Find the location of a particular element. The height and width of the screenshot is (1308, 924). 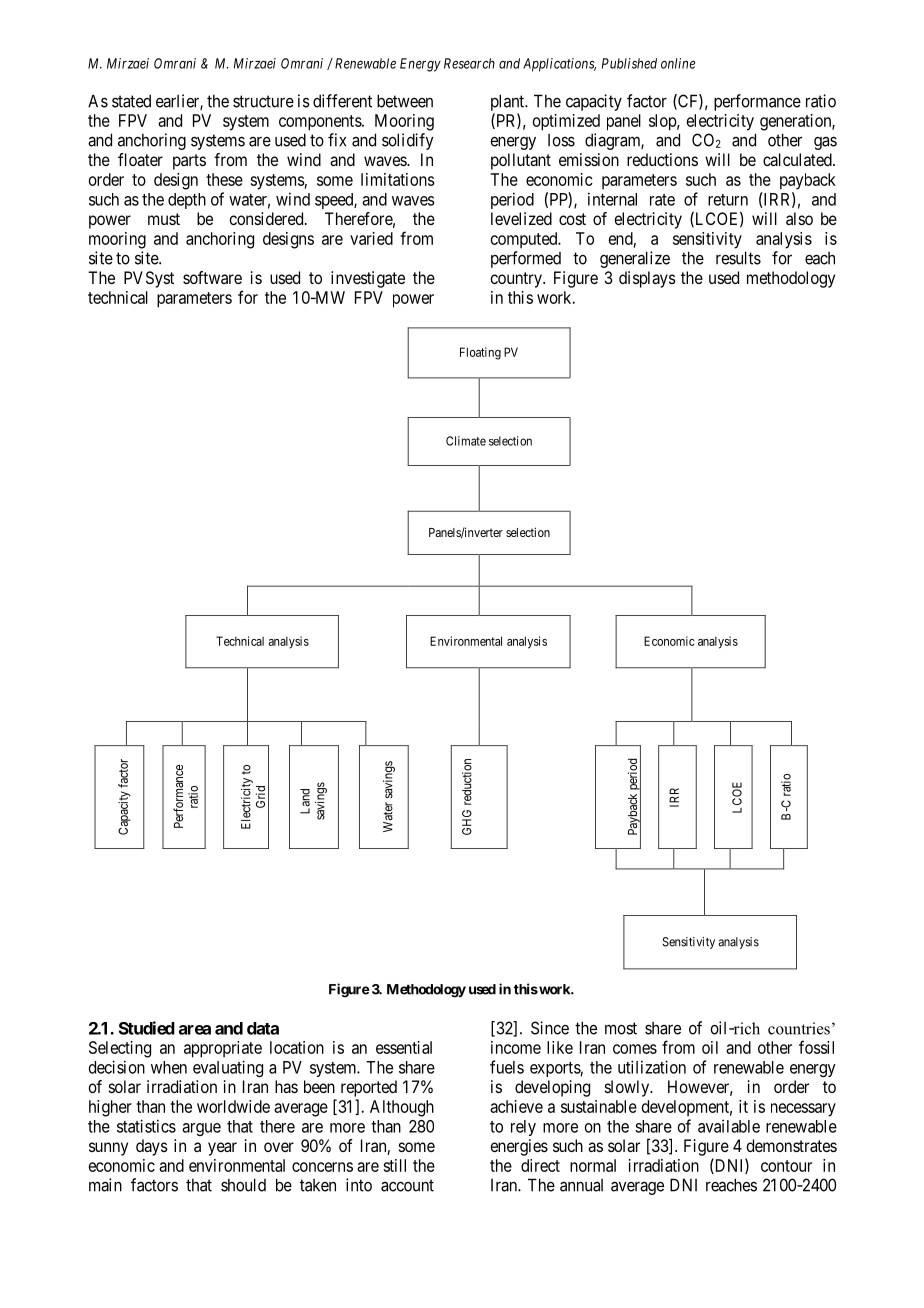

Floating is located at coordinates (480, 353).
